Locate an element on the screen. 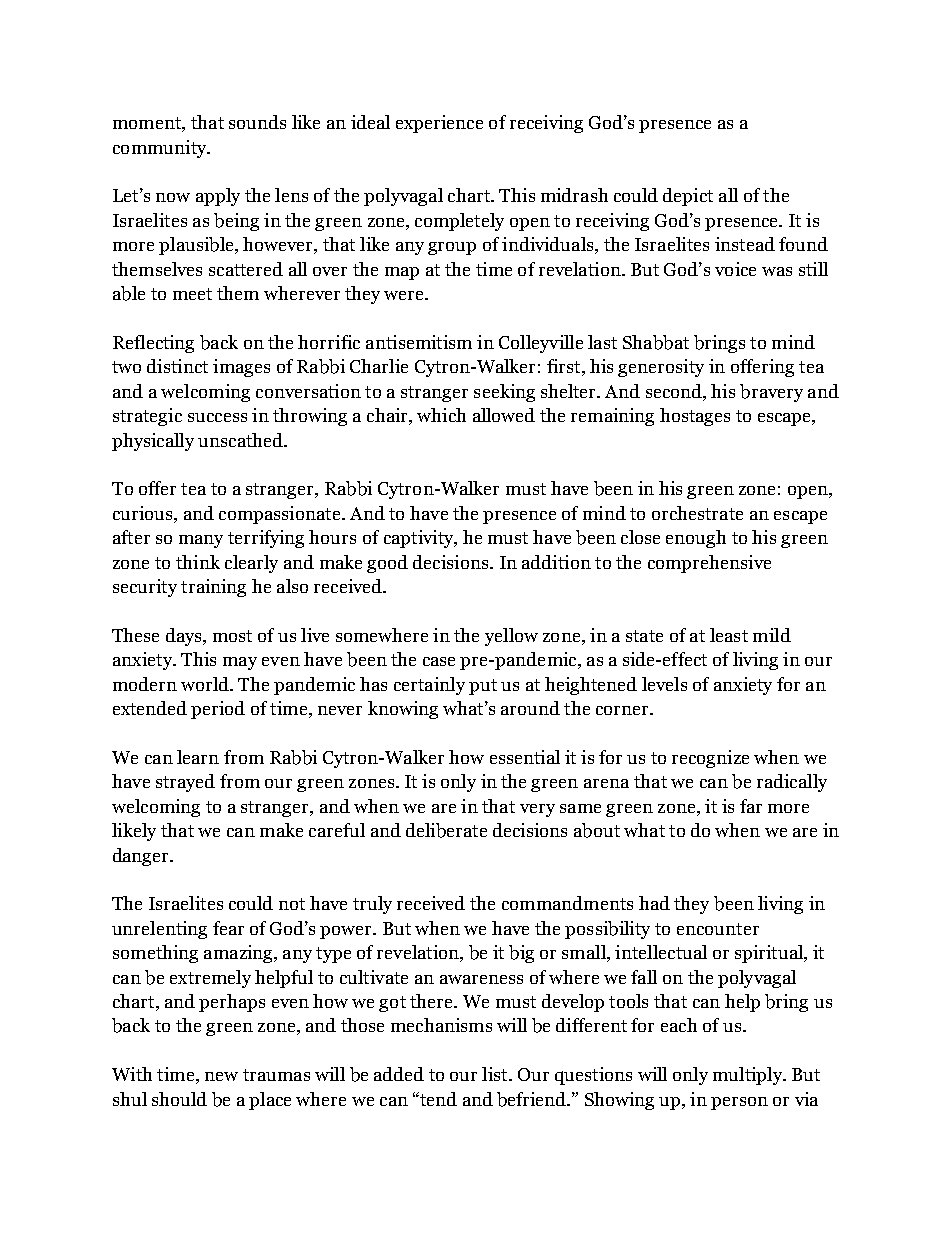  least is located at coordinates (729, 635).
